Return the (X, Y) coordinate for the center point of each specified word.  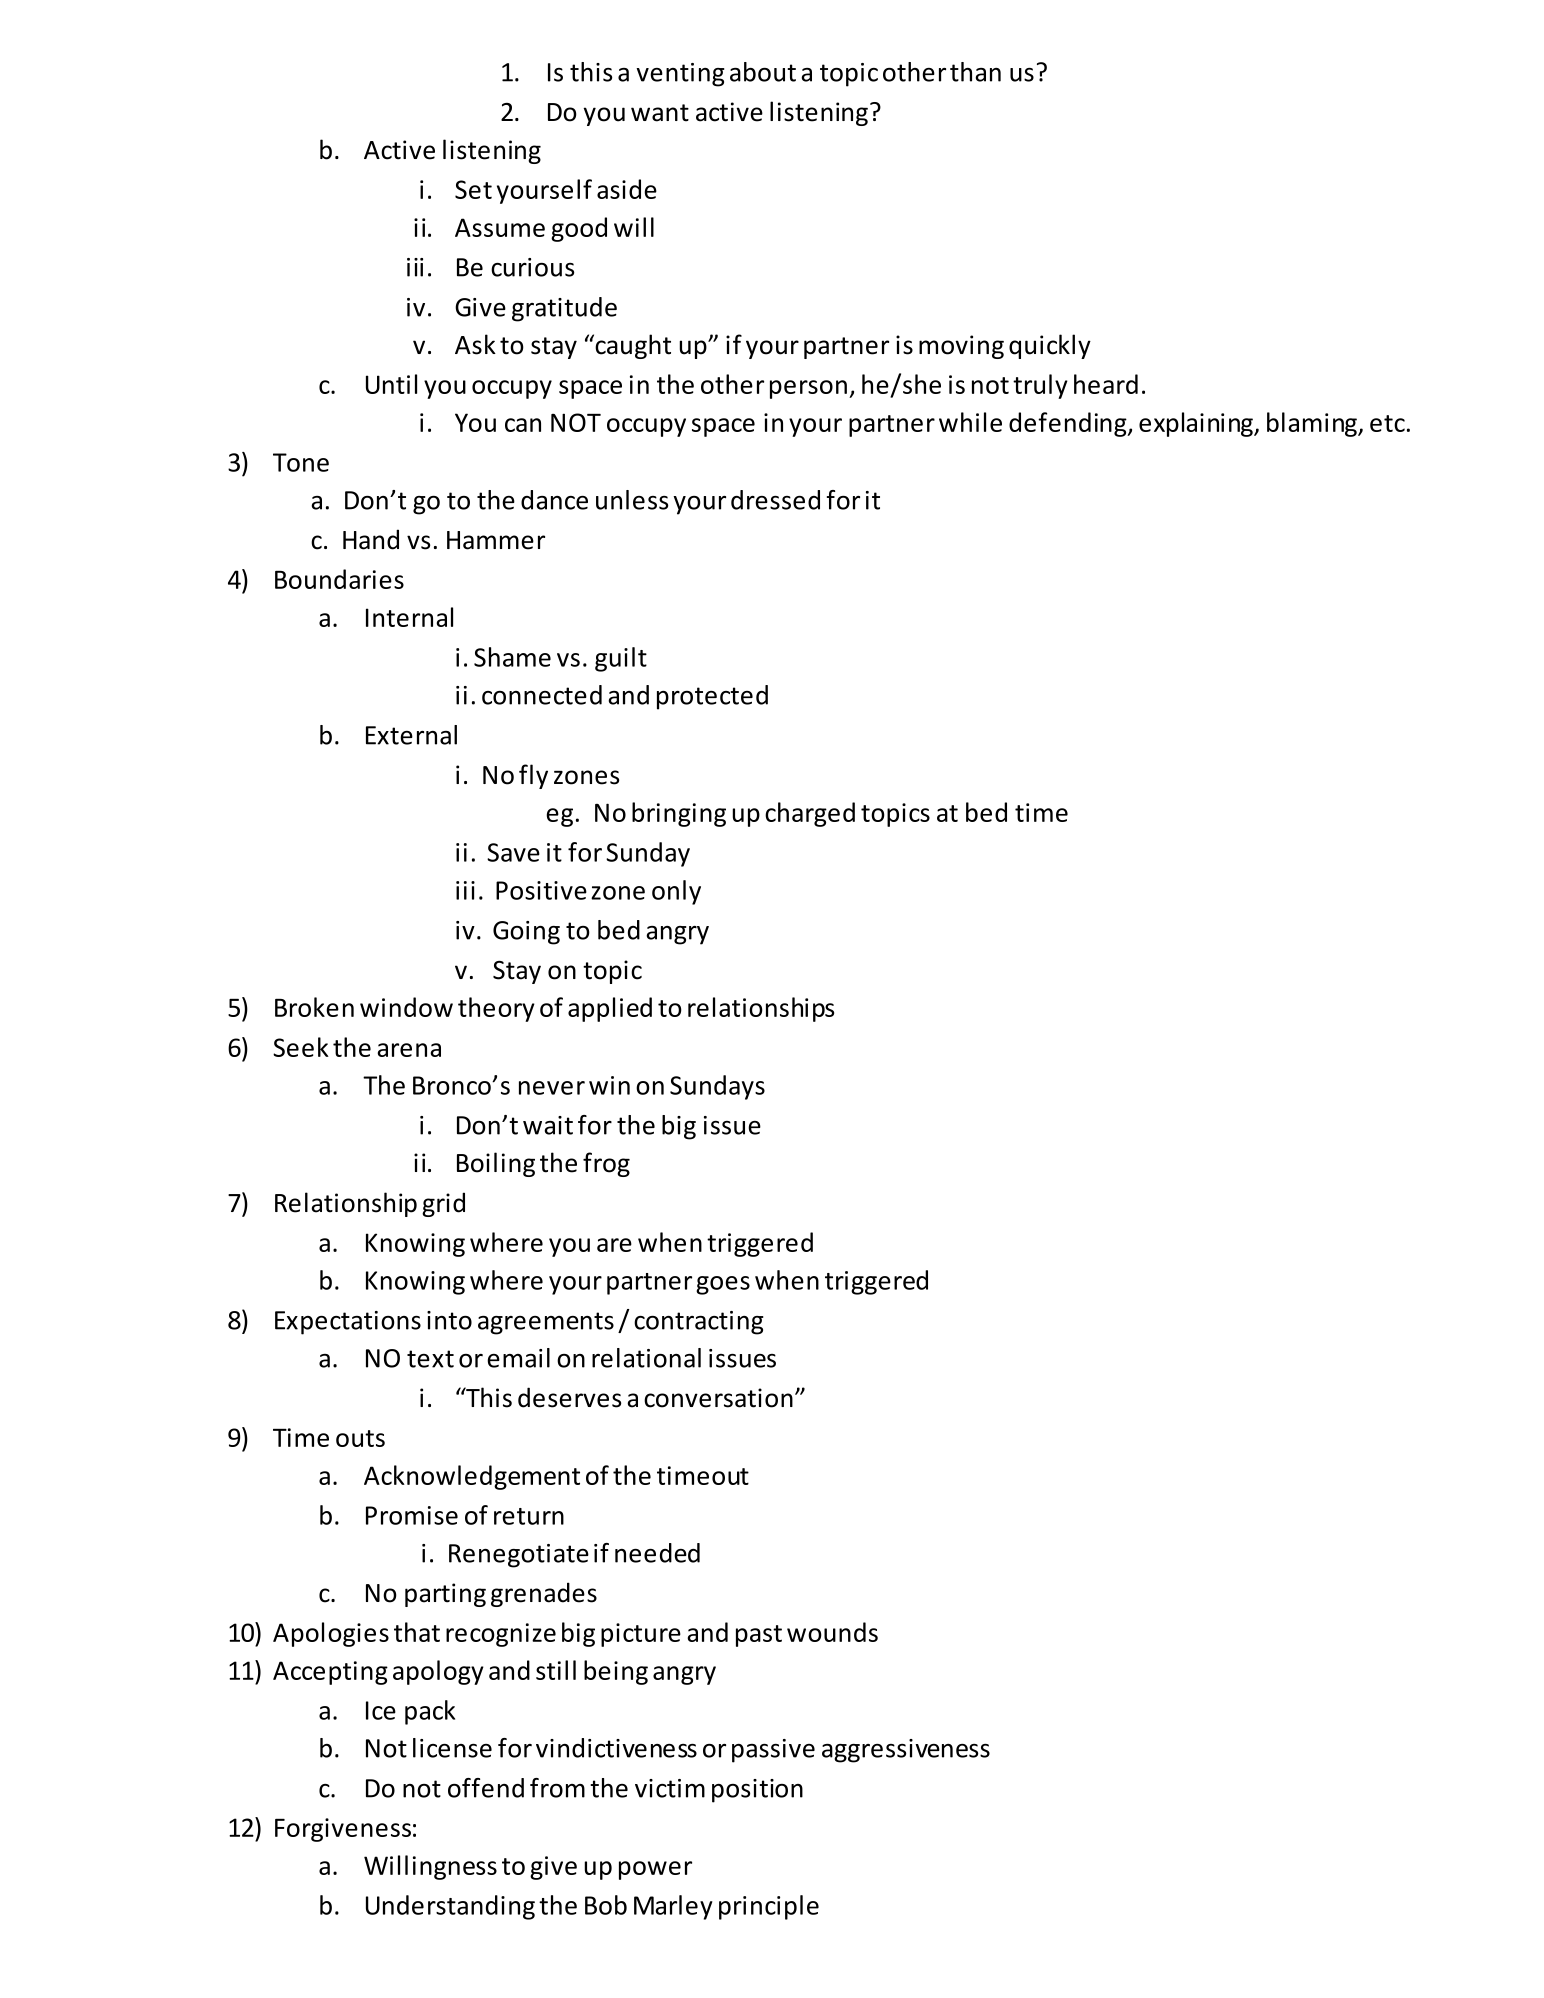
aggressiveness (906, 1751)
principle (769, 1907)
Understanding (450, 1907)
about (763, 72)
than (975, 72)
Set (473, 189)
